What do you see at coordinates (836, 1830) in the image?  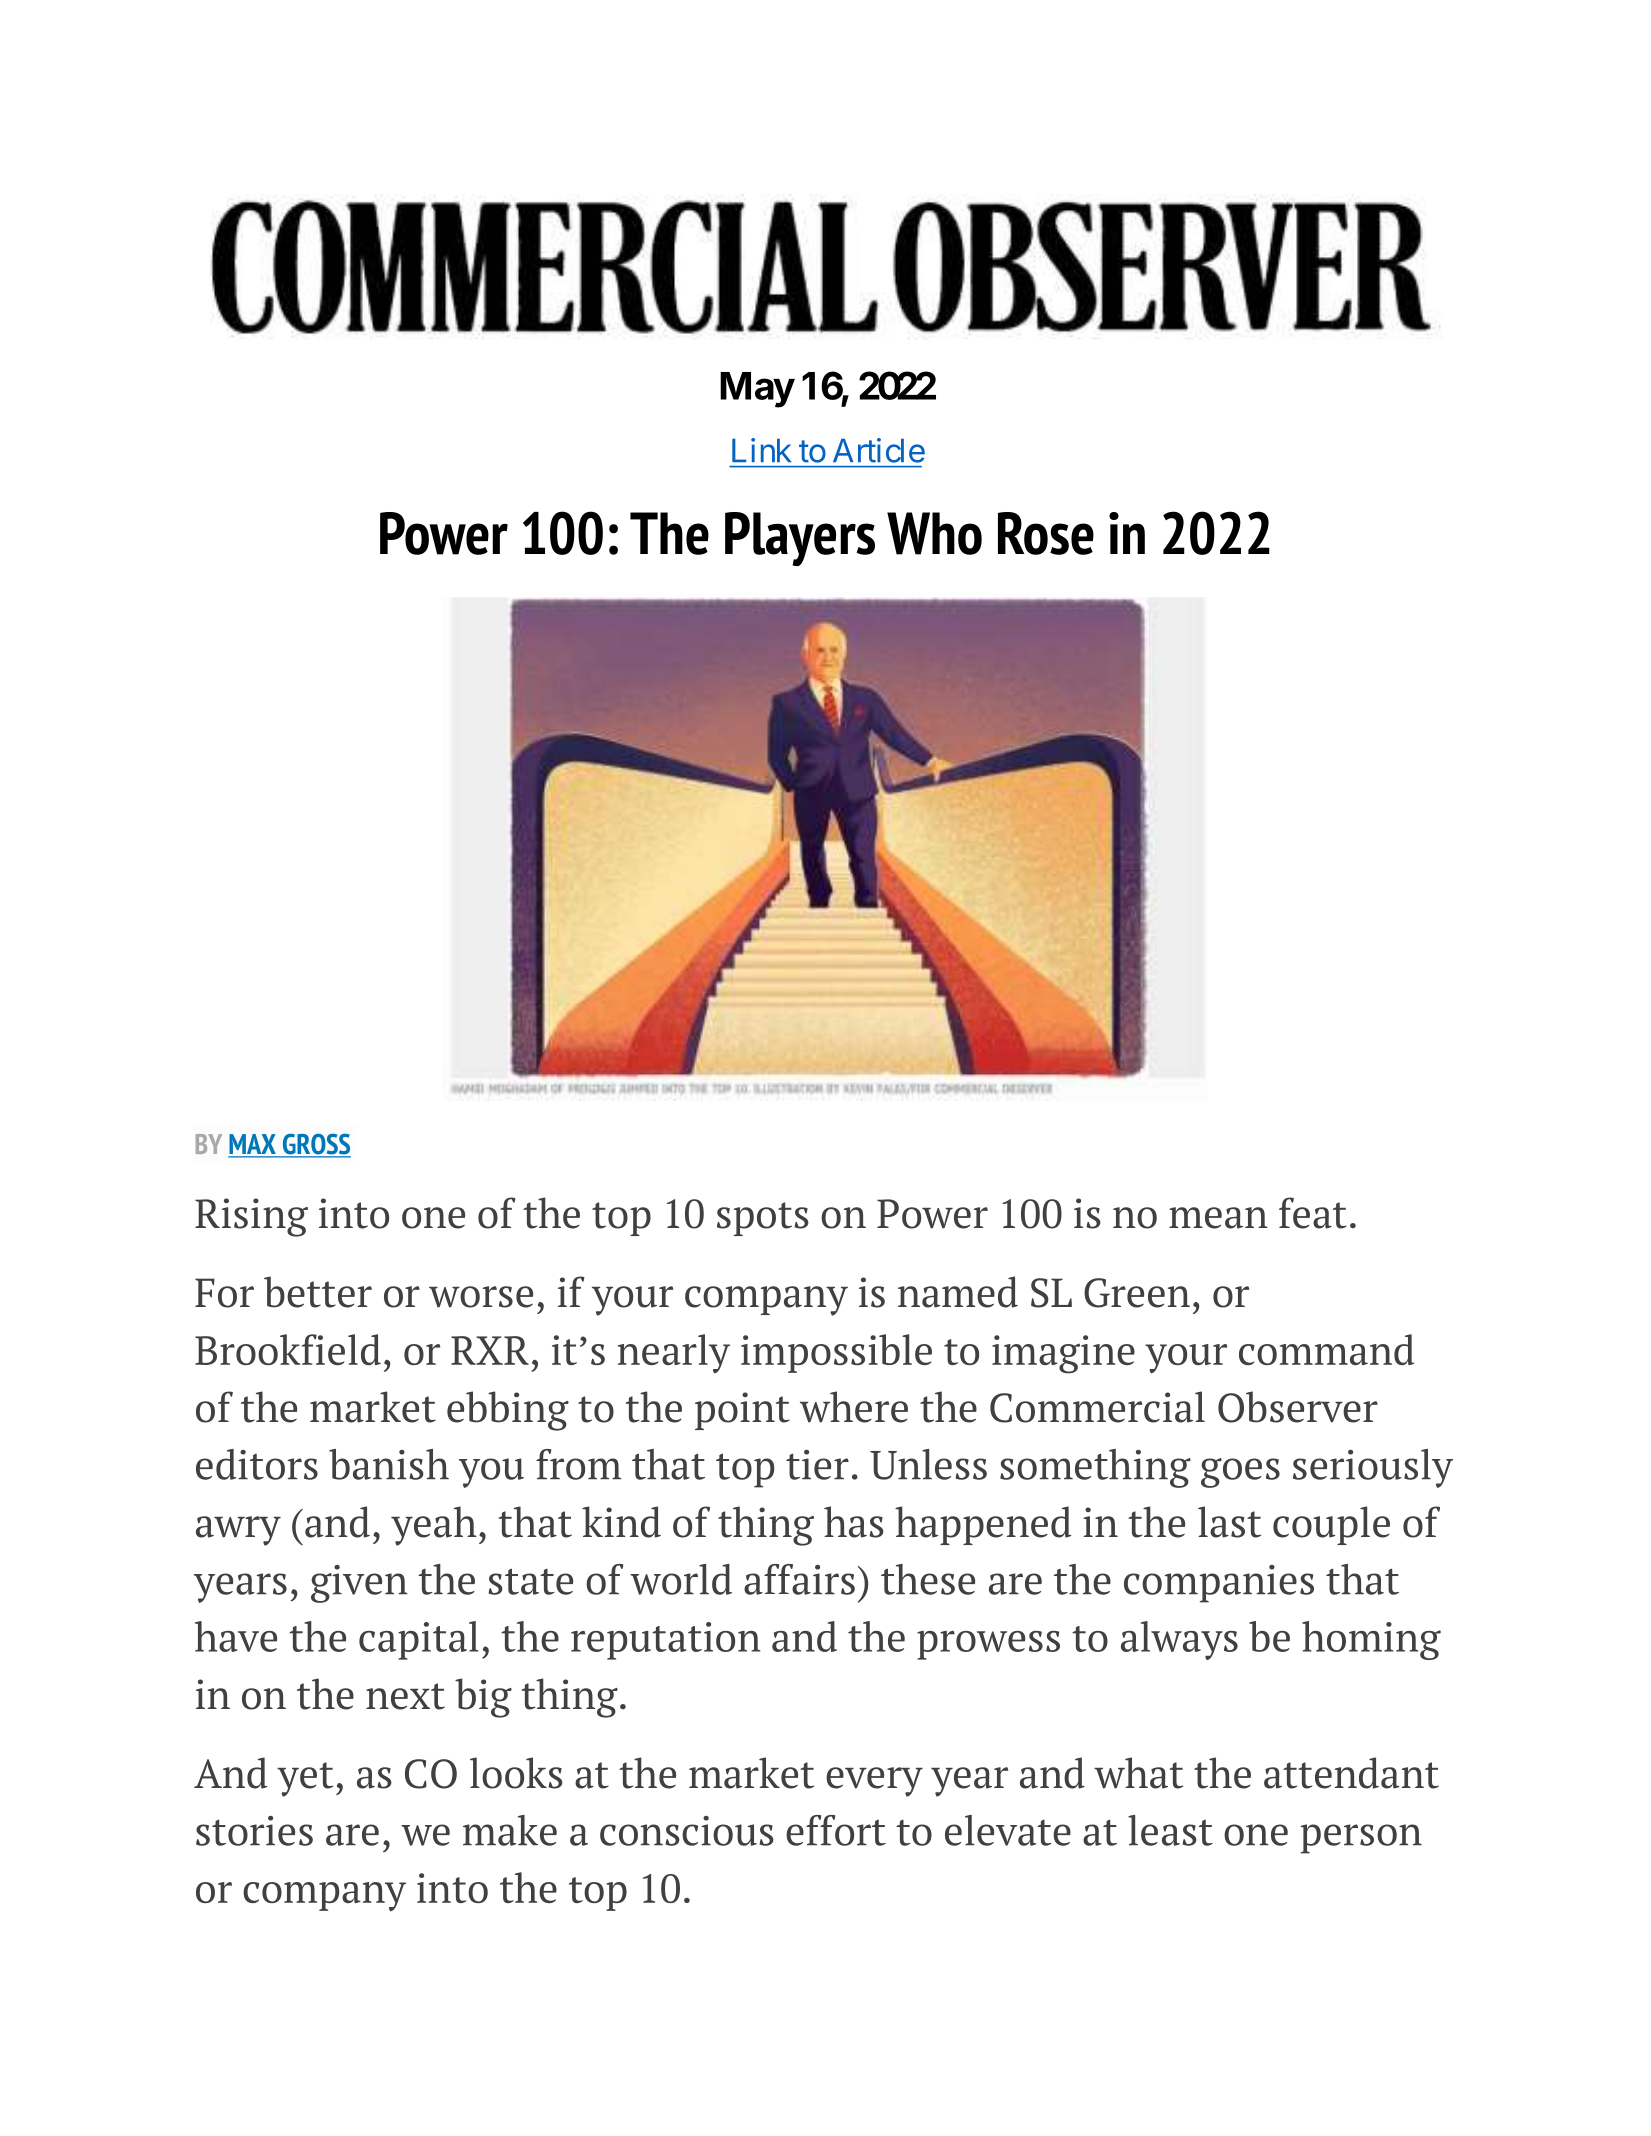 I see `effort` at bounding box center [836, 1830].
